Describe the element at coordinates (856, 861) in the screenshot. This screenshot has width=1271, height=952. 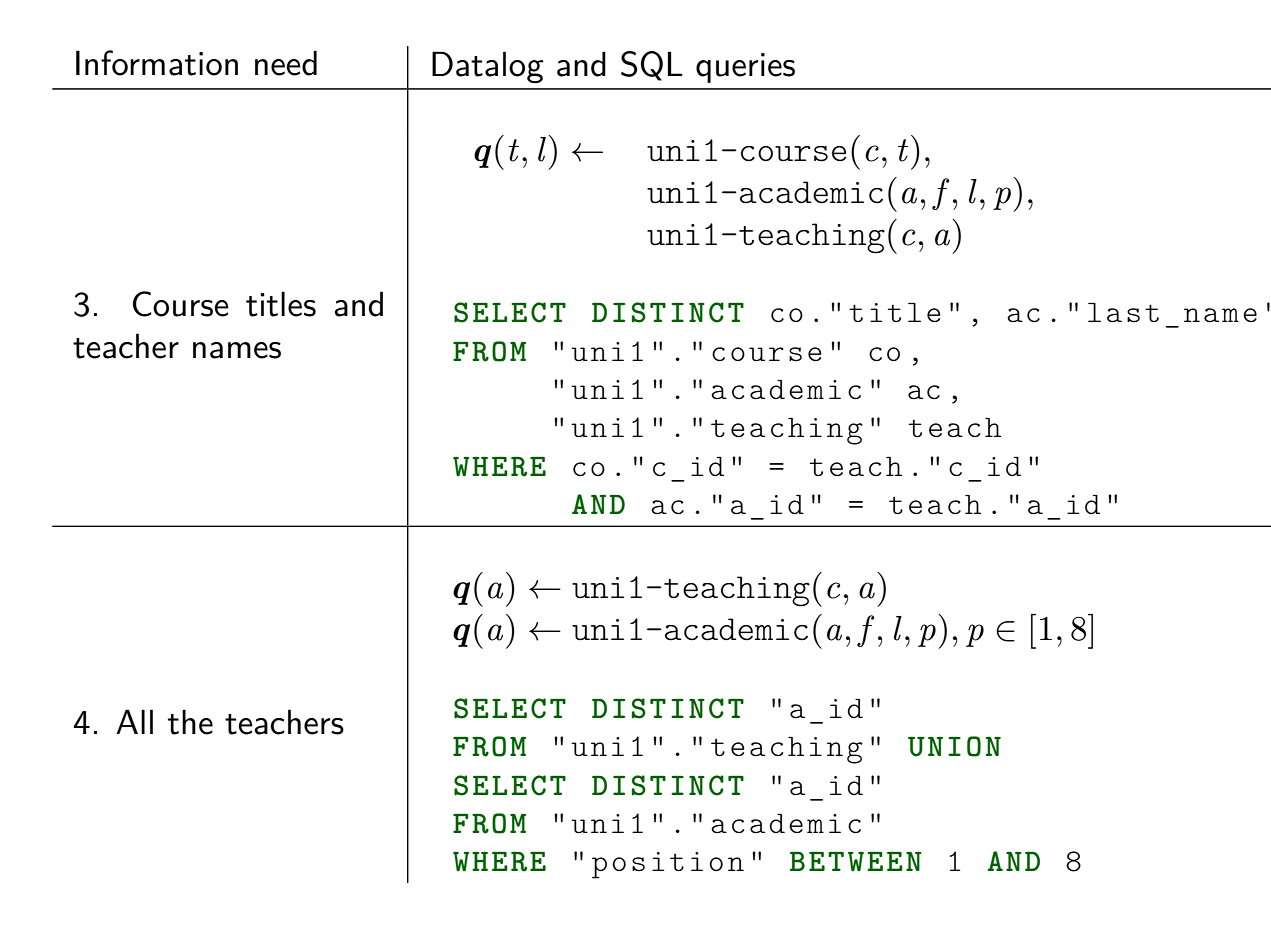
I see `BETWEEN` at that location.
